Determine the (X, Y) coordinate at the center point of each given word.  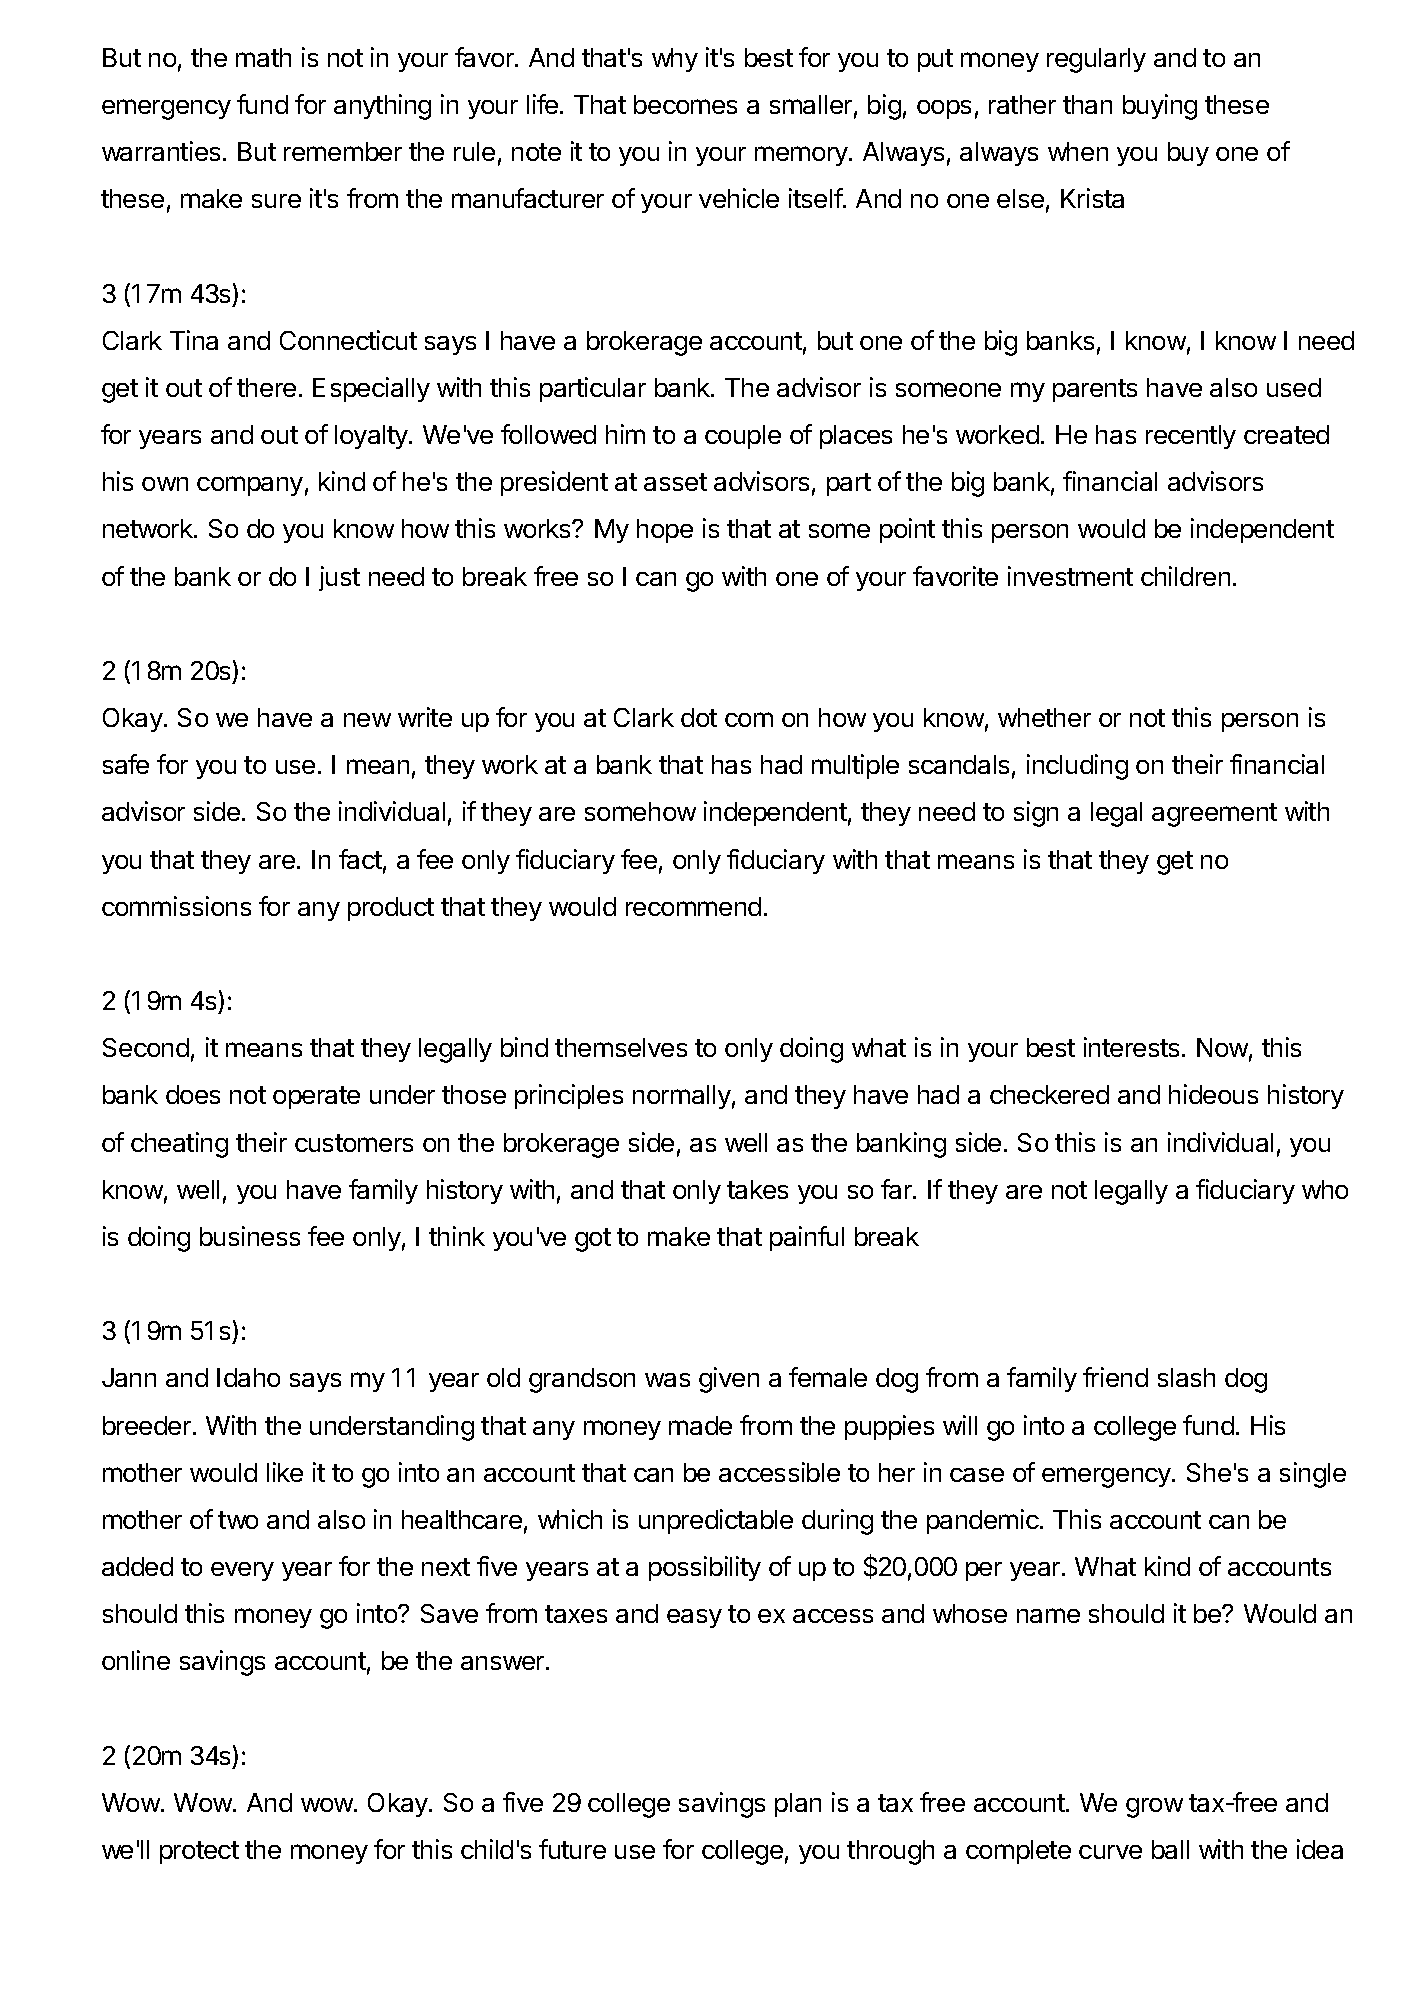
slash (1186, 1377)
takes (757, 1189)
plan (798, 1805)
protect (199, 1852)
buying (1160, 107)
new (367, 720)
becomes (685, 104)
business (250, 1236)
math (263, 57)
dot (699, 717)
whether (1044, 717)
